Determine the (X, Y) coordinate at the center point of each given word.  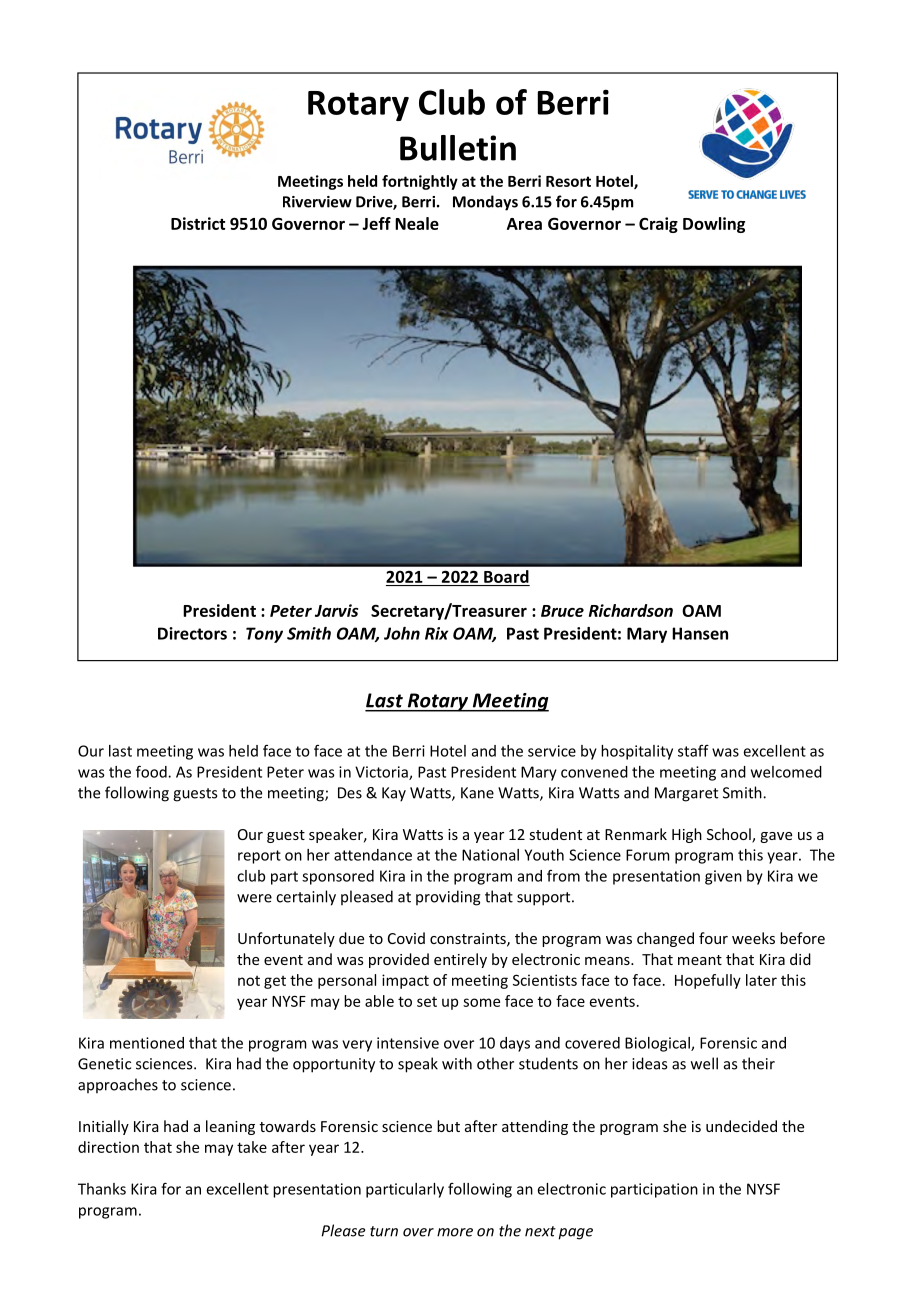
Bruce (562, 611)
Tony (264, 635)
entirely (460, 960)
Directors (192, 633)
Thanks (102, 1189)
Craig (658, 225)
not (249, 981)
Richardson (631, 610)
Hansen (700, 633)
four (713, 938)
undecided (741, 1126)
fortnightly (420, 182)
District (198, 223)
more (455, 1232)
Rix (436, 633)
